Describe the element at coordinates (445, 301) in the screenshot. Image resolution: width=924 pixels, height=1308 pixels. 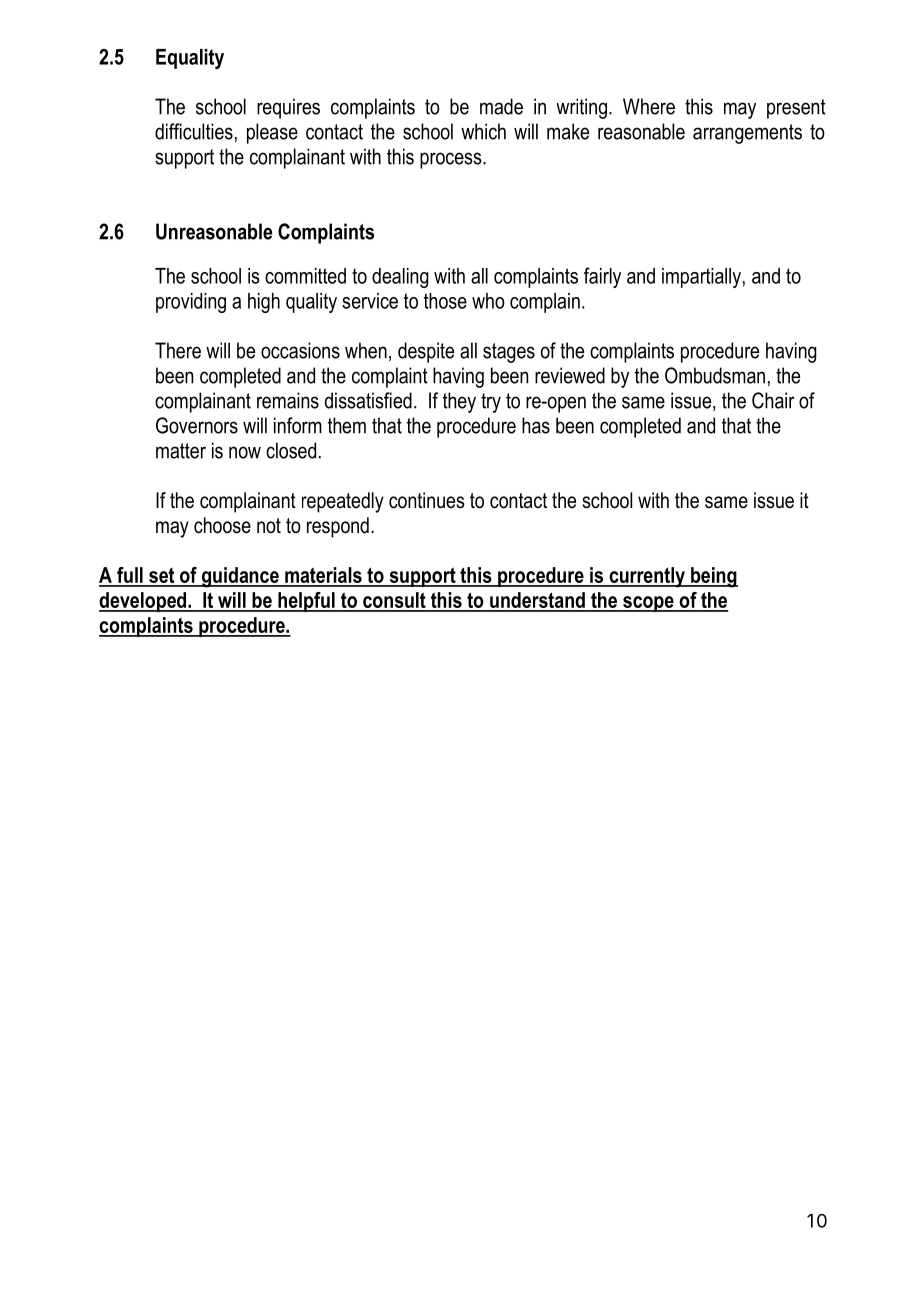
I see `those` at that location.
